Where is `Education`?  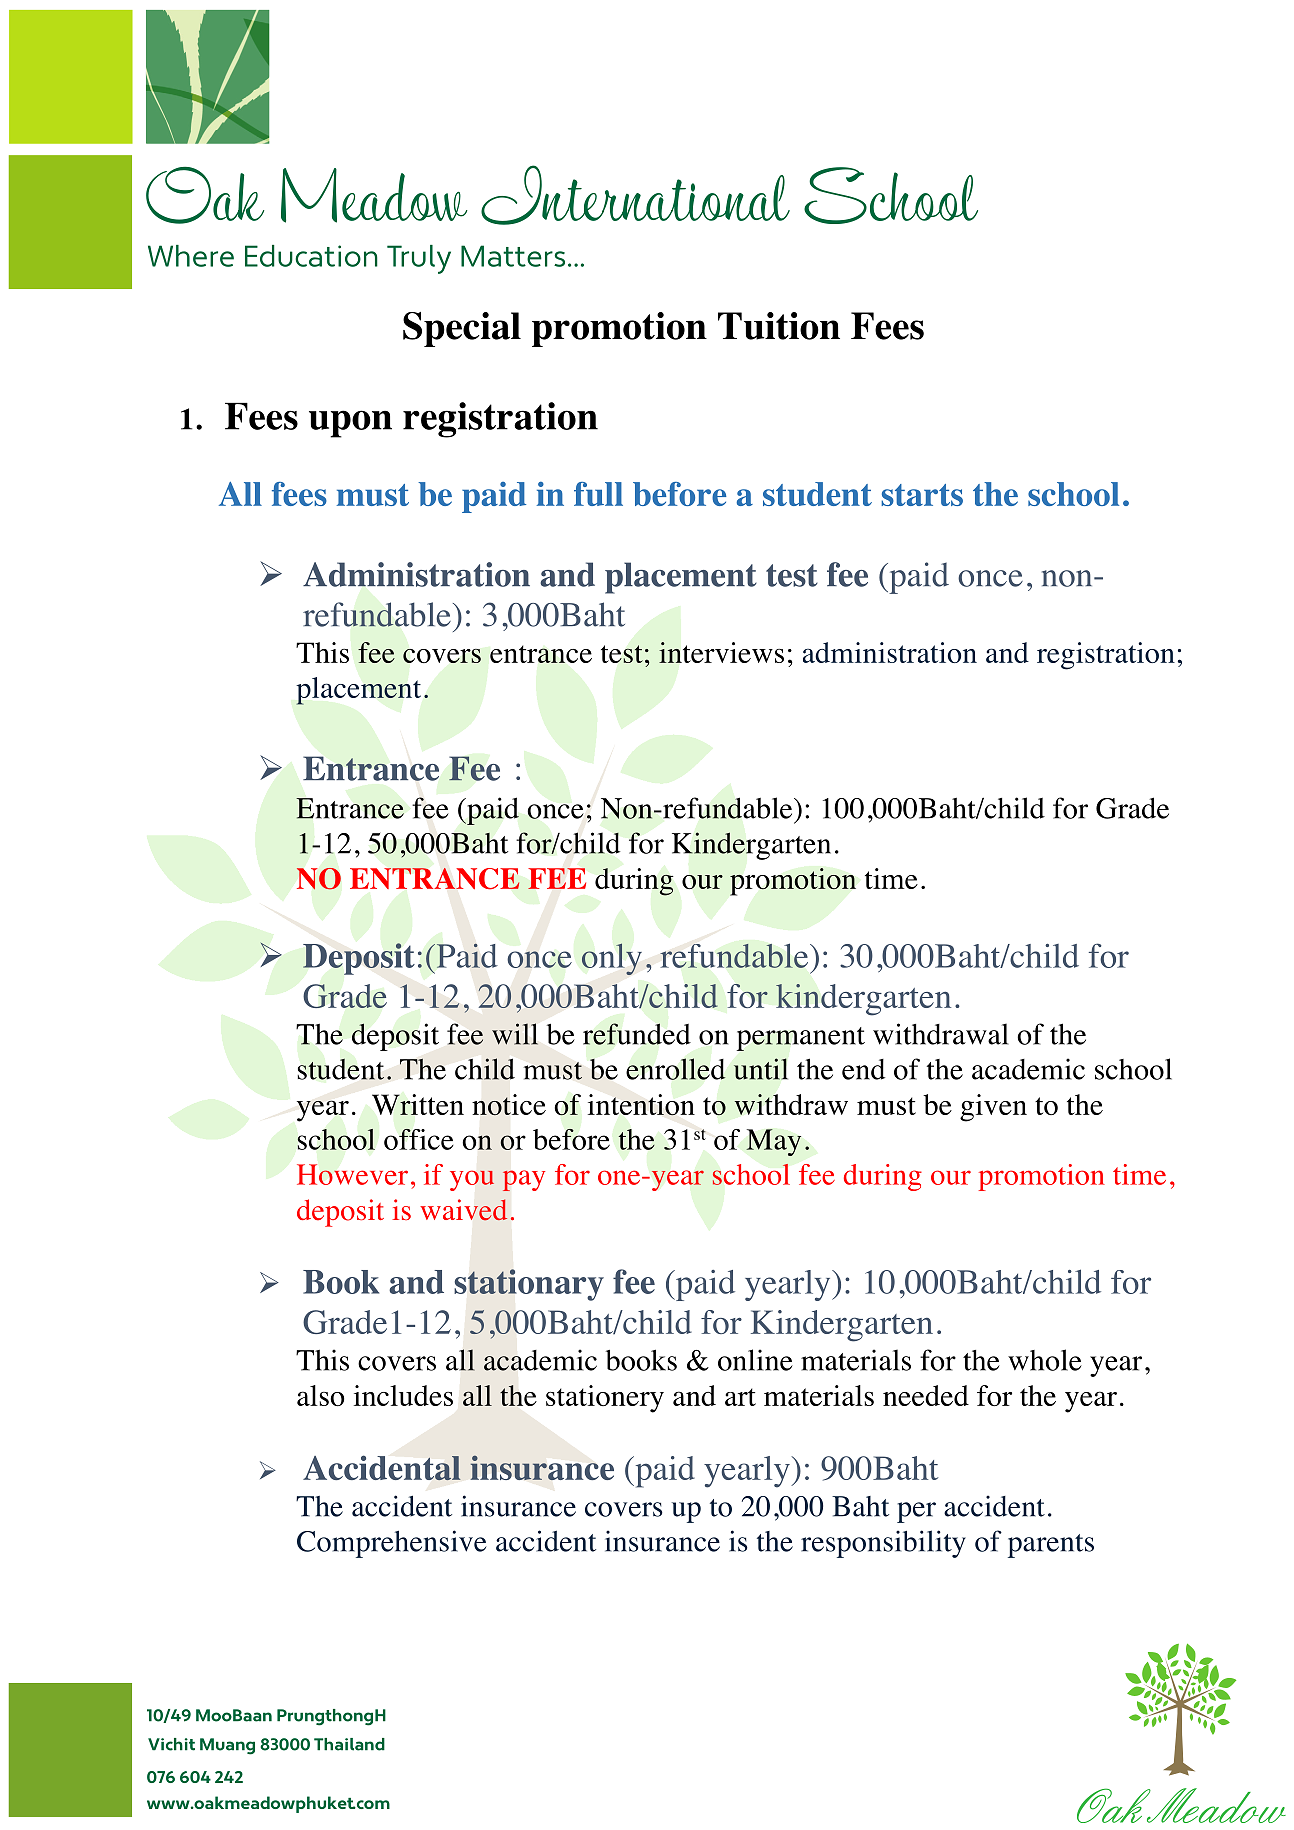
Education is located at coordinates (311, 256).
